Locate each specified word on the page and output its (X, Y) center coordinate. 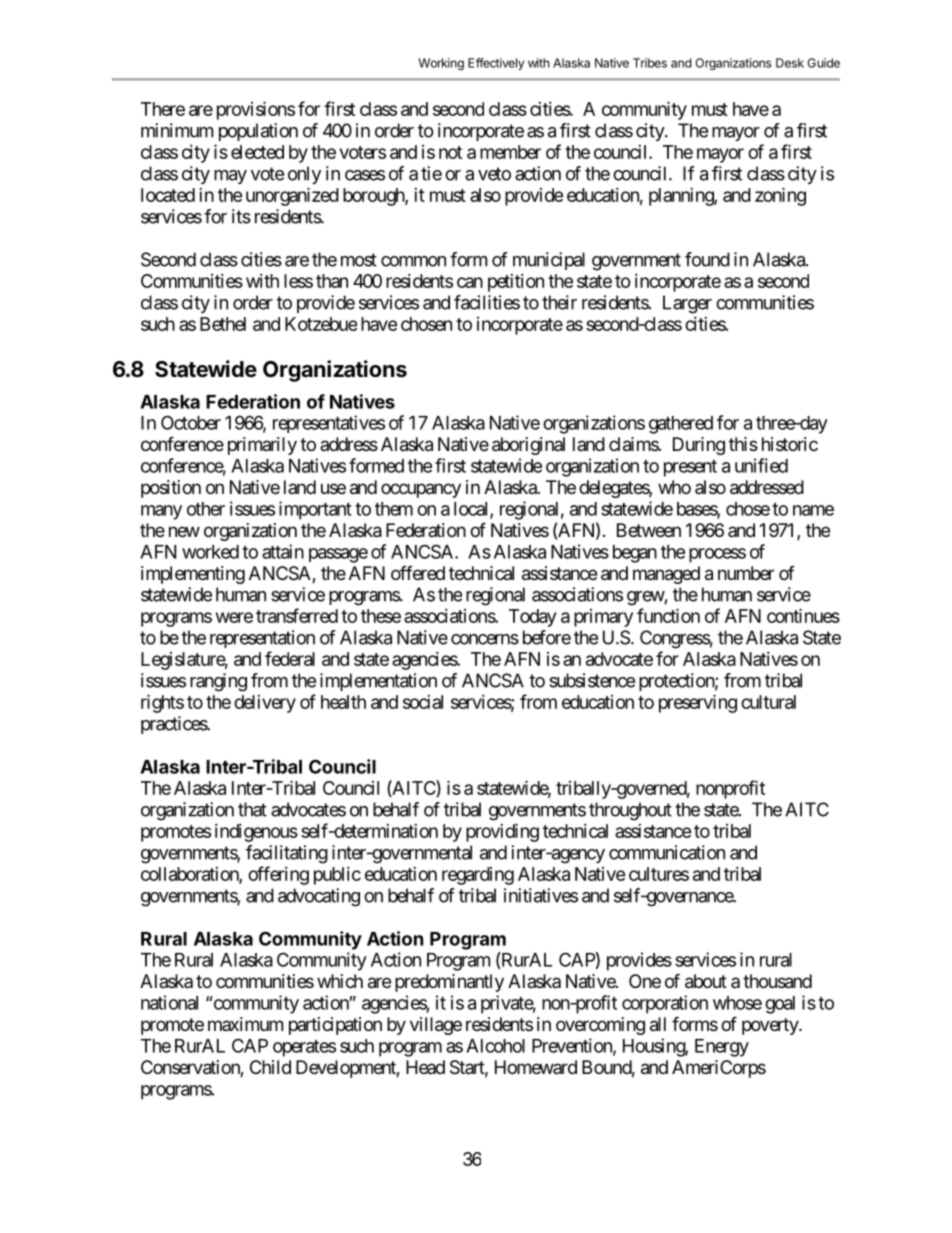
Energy (722, 1048)
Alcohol (495, 1046)
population (258, 132)
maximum (245, 1024)
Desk (790, 63)
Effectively (496, 64)
